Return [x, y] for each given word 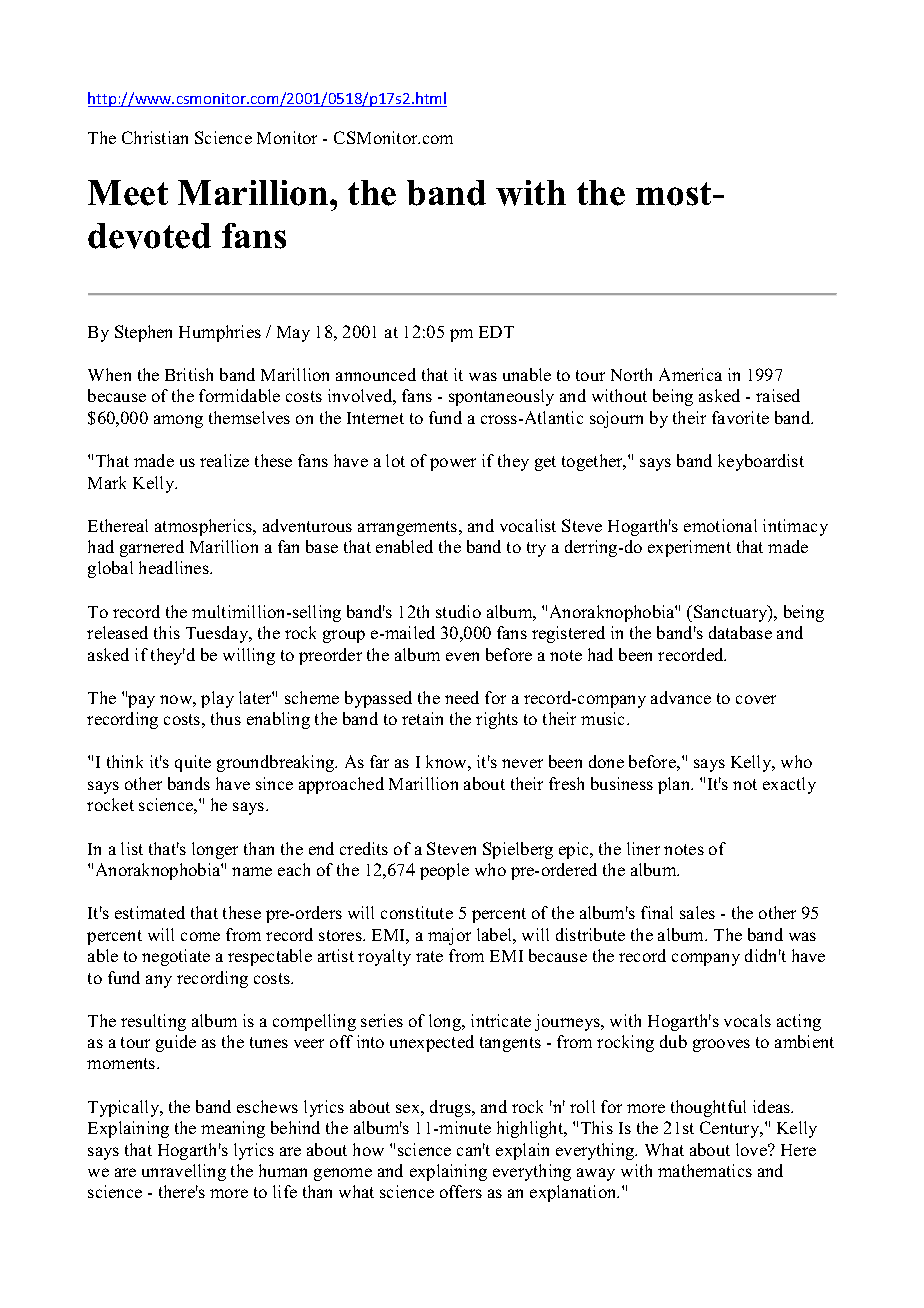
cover [756, 699]
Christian [155, 137]
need [462, 697]
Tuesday [218, 634]
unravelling [184, 1172]
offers [461, 1191]
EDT [496, 332]
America [690, 374]
